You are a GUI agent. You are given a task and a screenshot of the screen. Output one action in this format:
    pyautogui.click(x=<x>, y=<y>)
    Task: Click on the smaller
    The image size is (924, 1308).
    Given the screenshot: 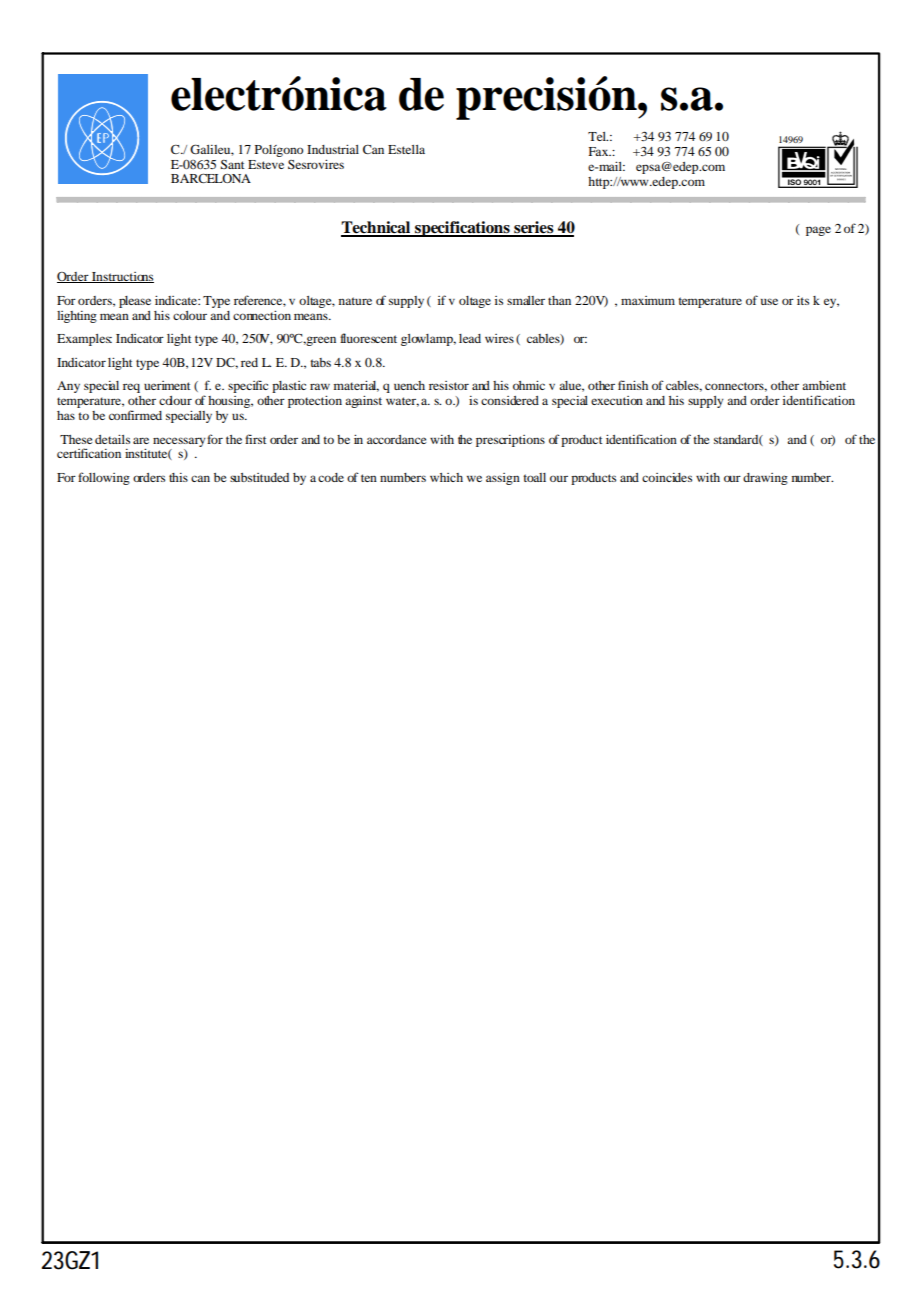 What is the action you would take?
    pyautogui.click(x=526, y=300)
